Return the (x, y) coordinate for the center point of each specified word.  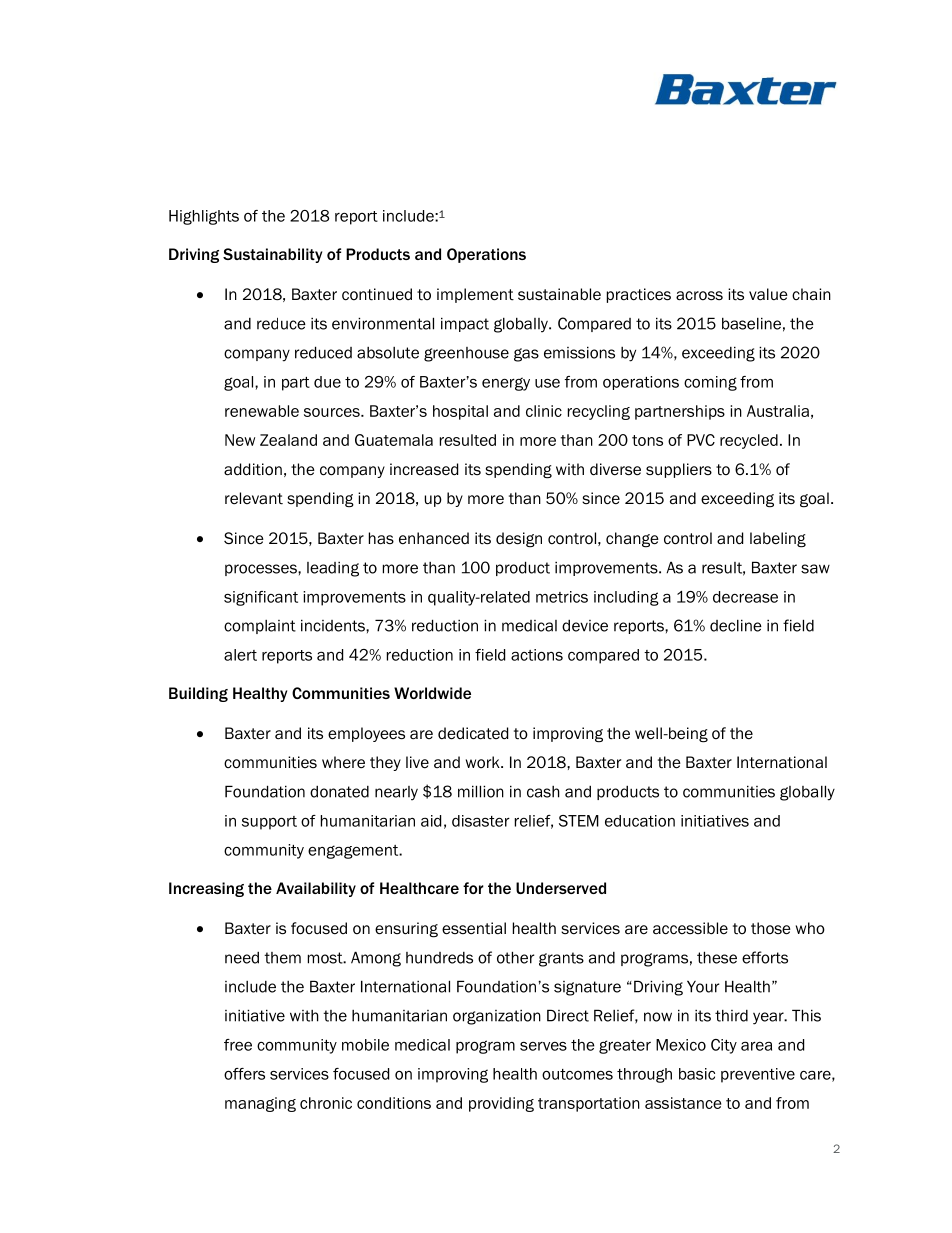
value (768, 294)
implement (475, 295)
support (269, 823)
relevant (254, 498)
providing (501, 1104)
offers (244, 1074)
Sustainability (272, 255)
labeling (778, 540)
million (481, 791)
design (519, 539)
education (640, 821)
